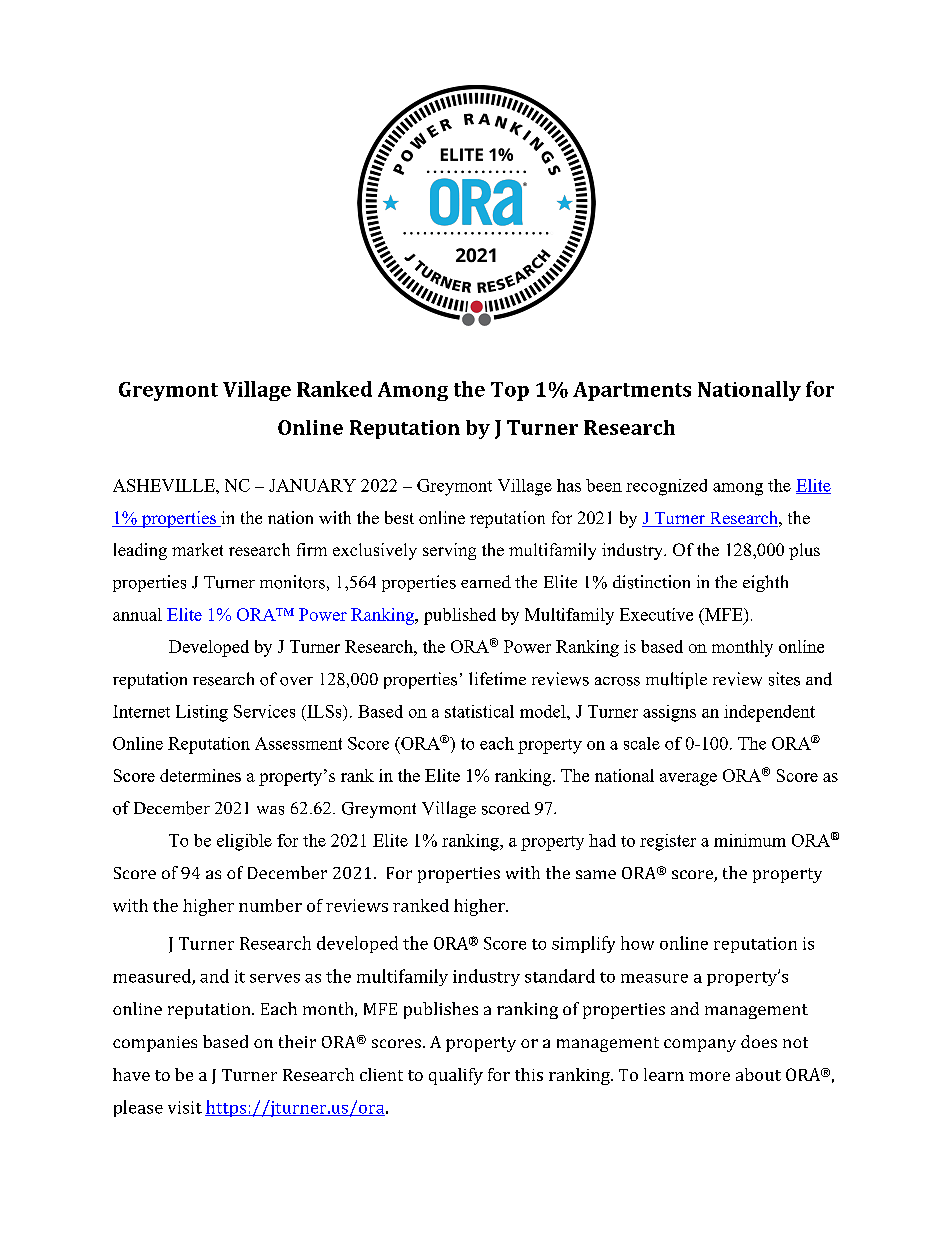 Image resolution: width=952 pixels, height=1233 pixels. What do you see at coordinates (510, 391) in the screenshot?
I see `Top` at bounding box center [510, 391].
